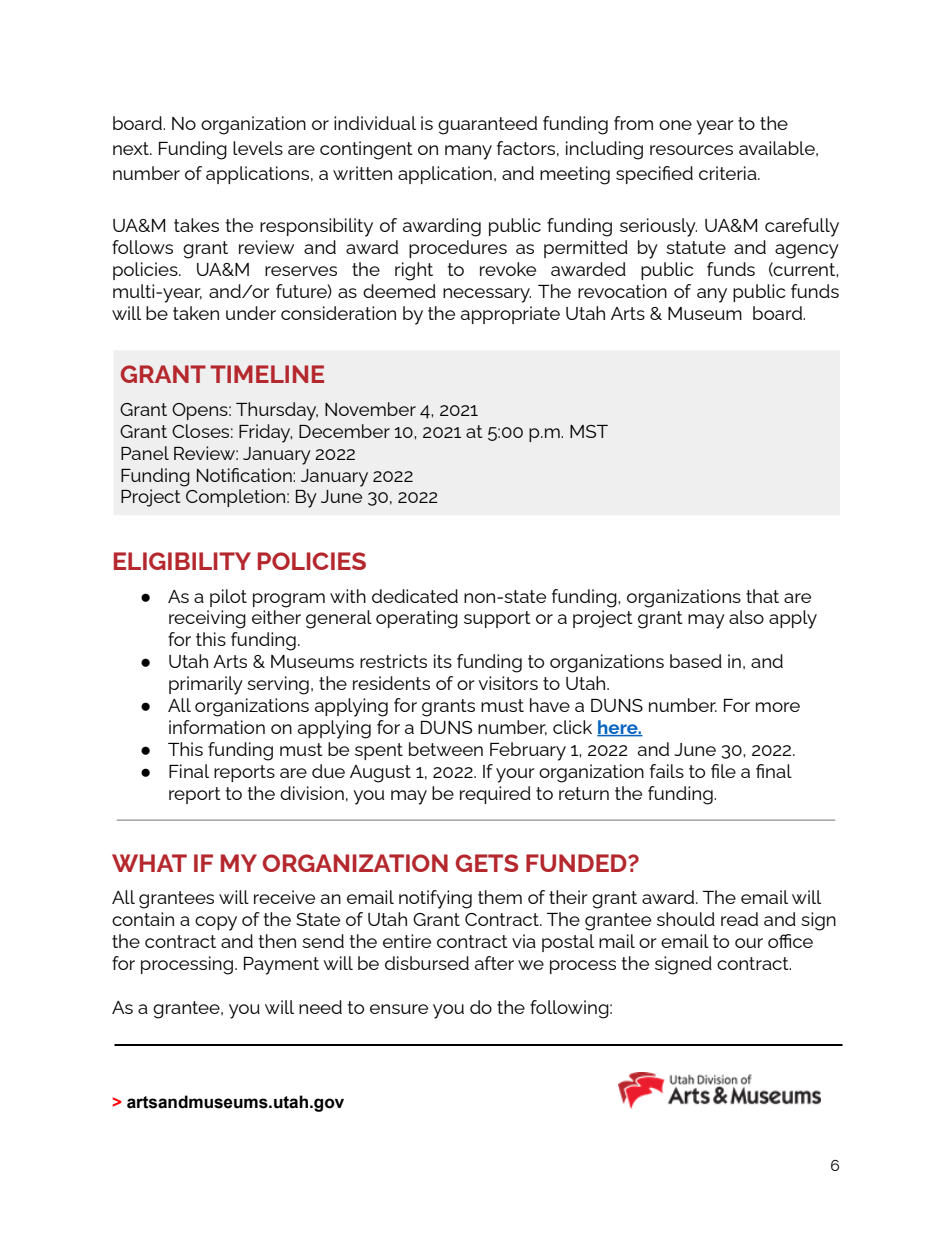 The image size is (952, 1233). I want to click on levels, so click(258, 148).
